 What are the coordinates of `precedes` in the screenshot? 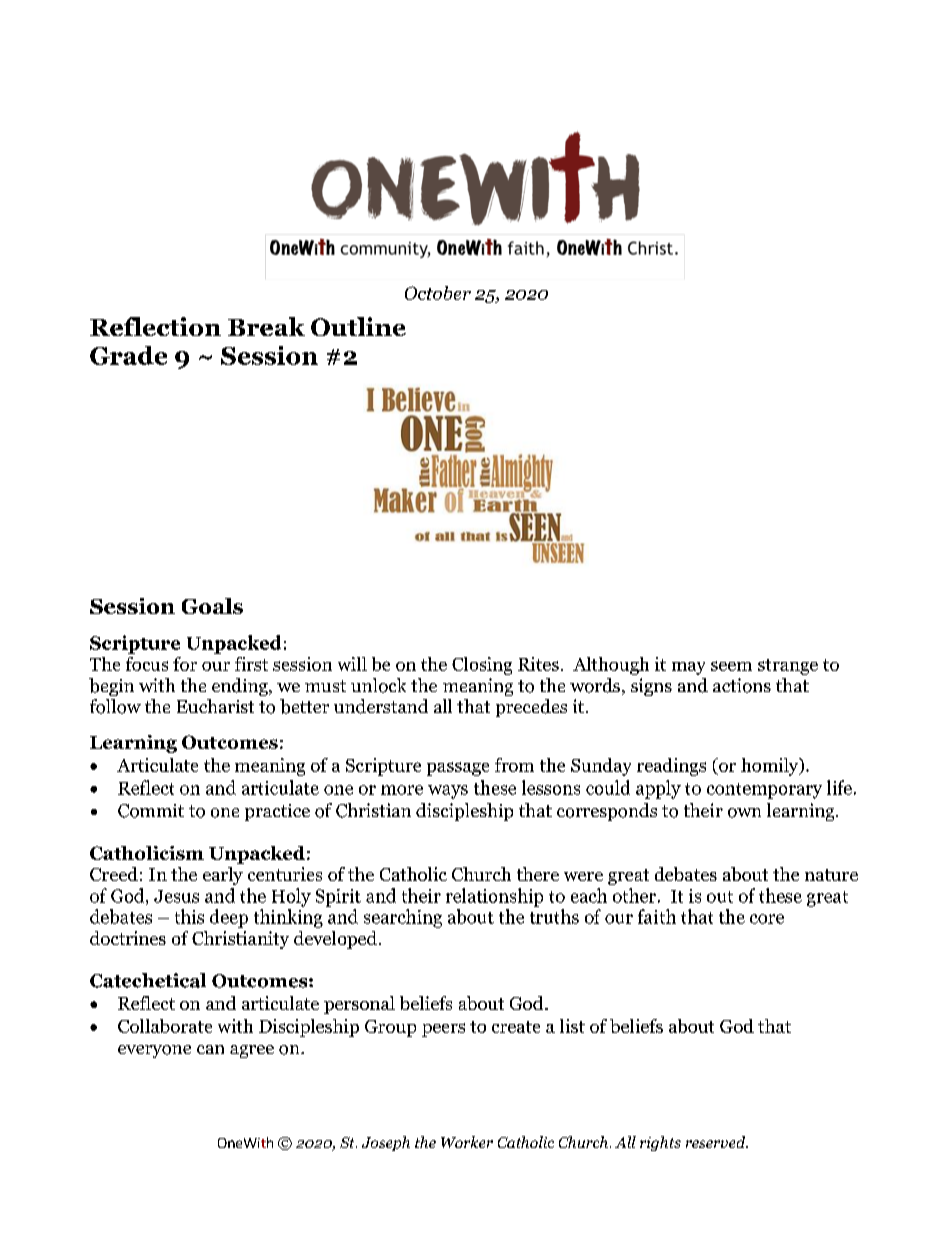 It's located at (531, 708).
